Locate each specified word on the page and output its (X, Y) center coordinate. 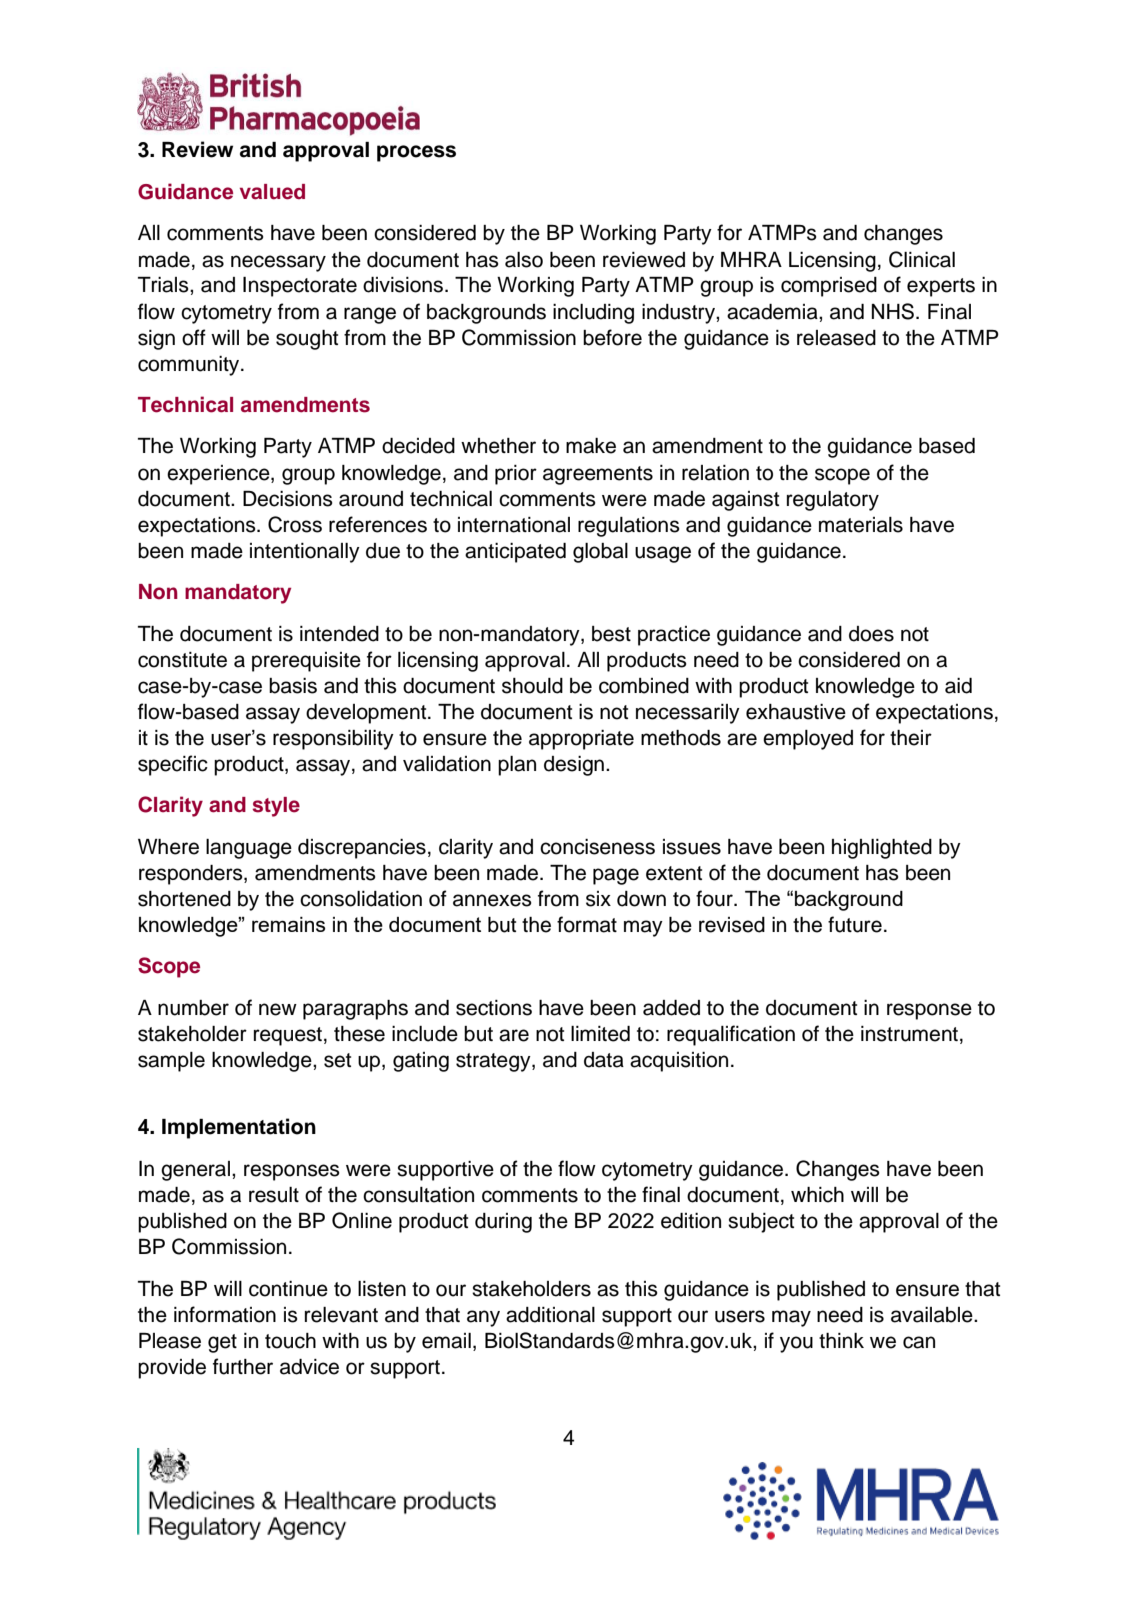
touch (290, 1341)
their (911, 738)
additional (550, 1315)
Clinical (922, 259)
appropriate (581, 740)
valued (272, 192)
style (276, 807)
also (524, 260)
